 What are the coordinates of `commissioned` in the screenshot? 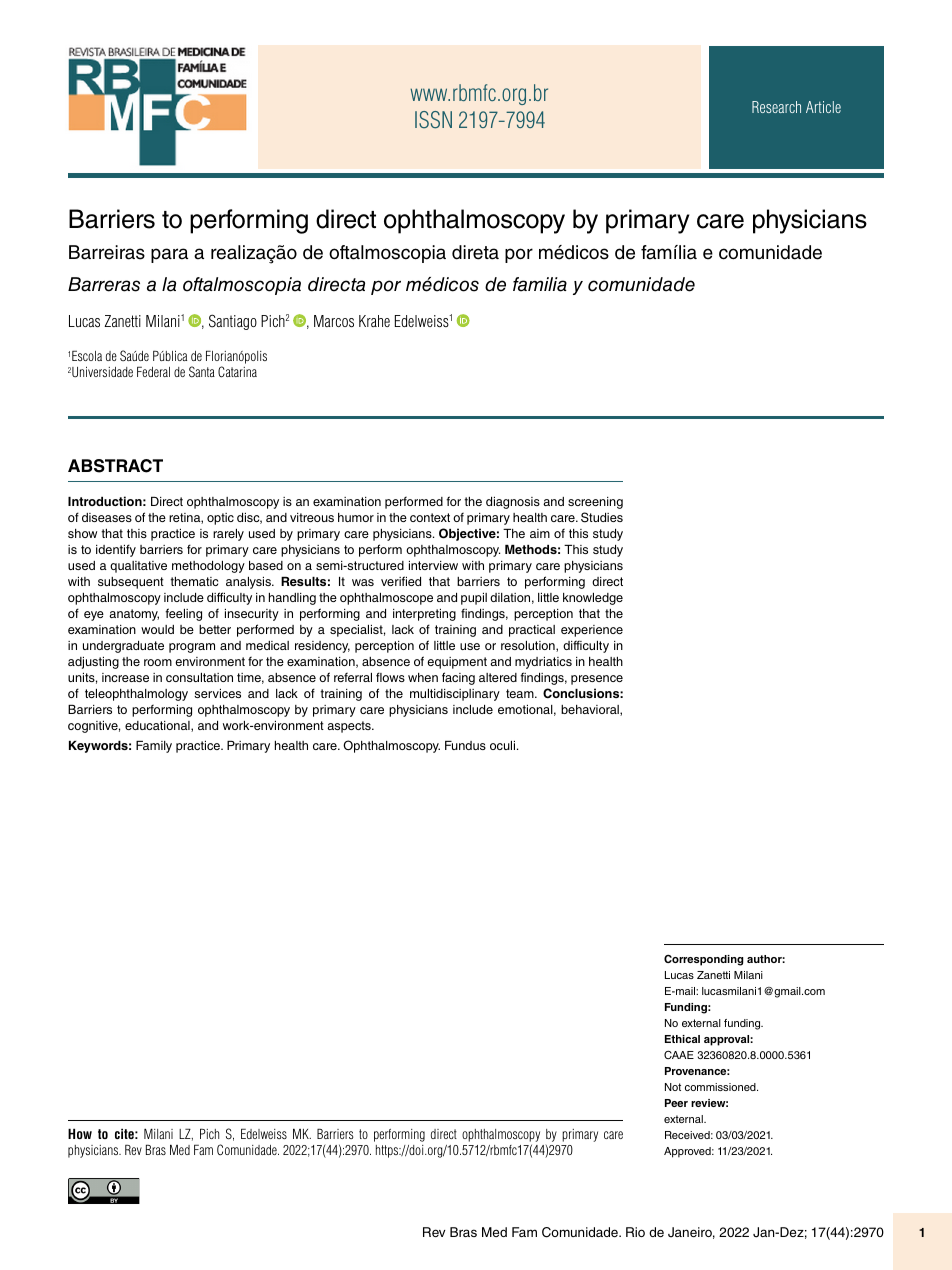 It's located at (721, 1087).
